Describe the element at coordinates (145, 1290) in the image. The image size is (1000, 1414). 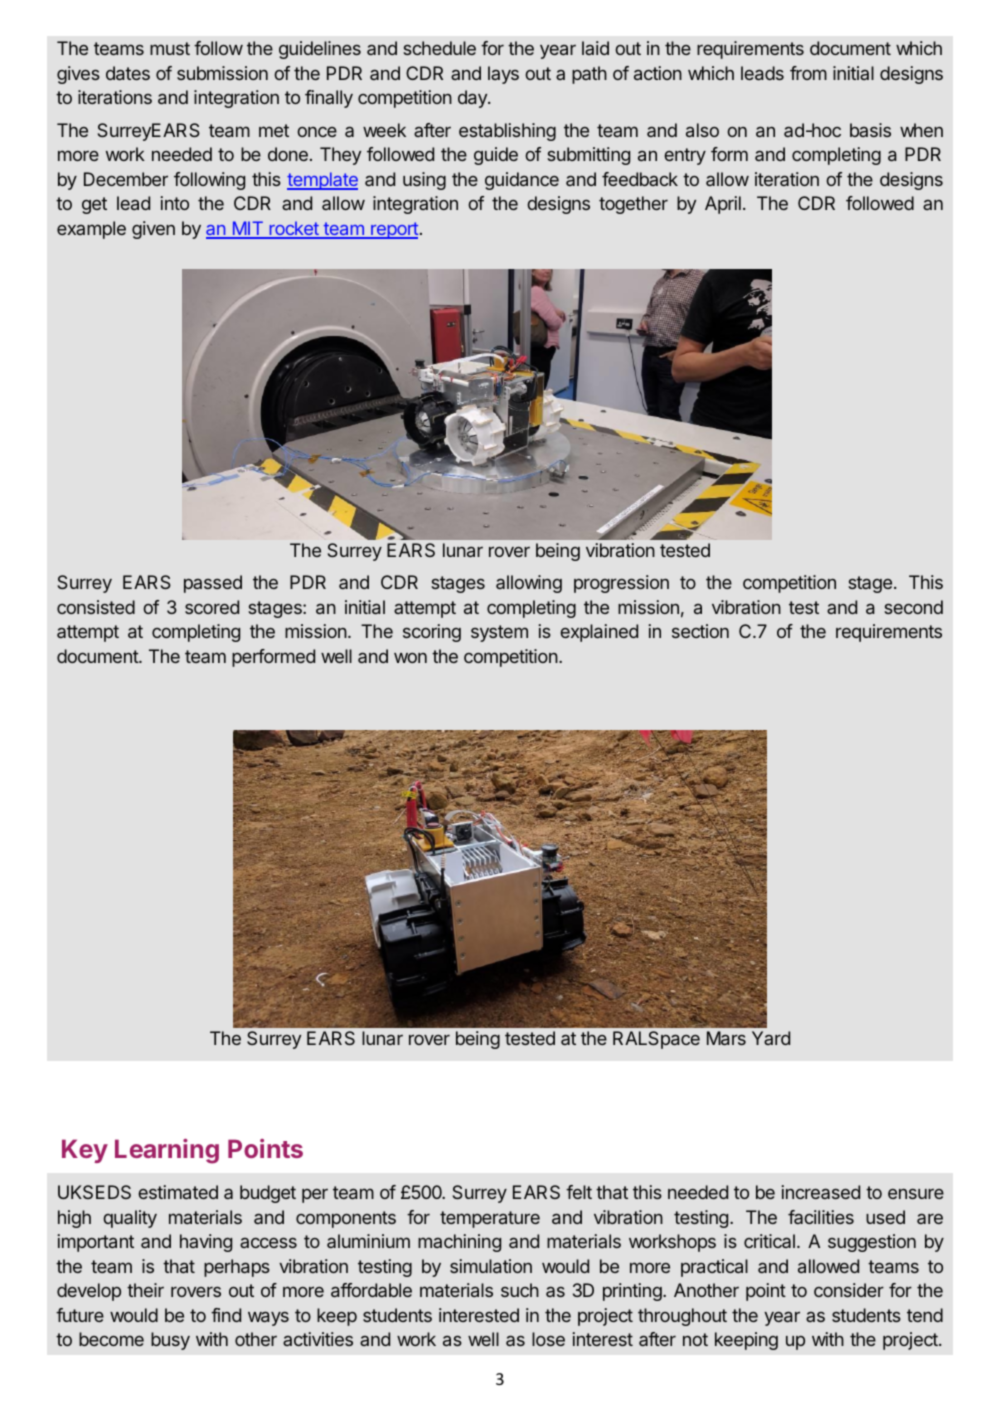
I see `their` at that location.
